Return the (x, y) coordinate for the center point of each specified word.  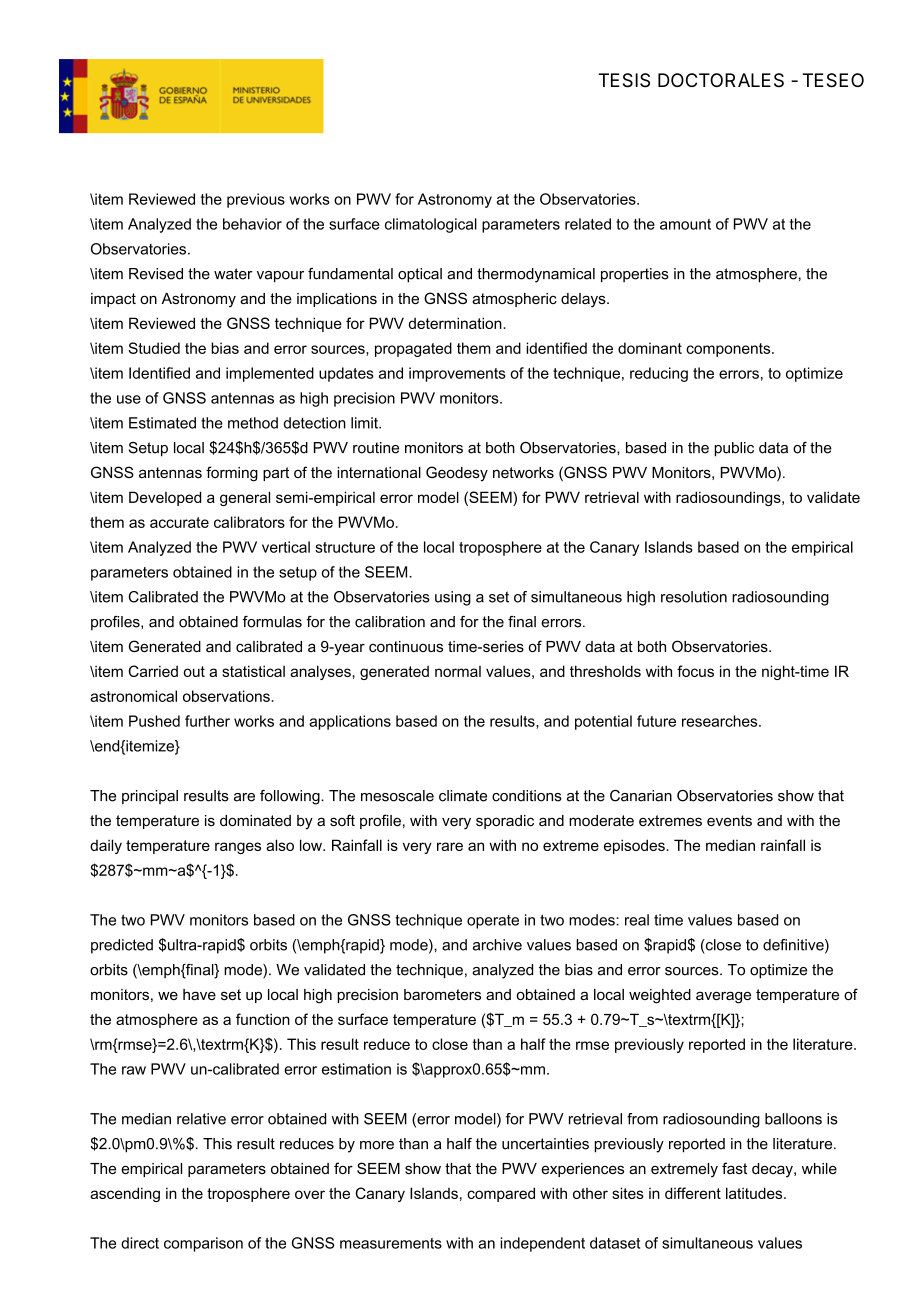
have (199, 994)
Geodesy (457, 474)
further (207, 721)
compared (501, 1194)
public (734, 449)
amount (685, 224)
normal (458, 671)
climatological (431, 225)
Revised (156, 274)
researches (721, 721)
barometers (442, 994)
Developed (165, 498)
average (723, 997)
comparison (203, 1244)
